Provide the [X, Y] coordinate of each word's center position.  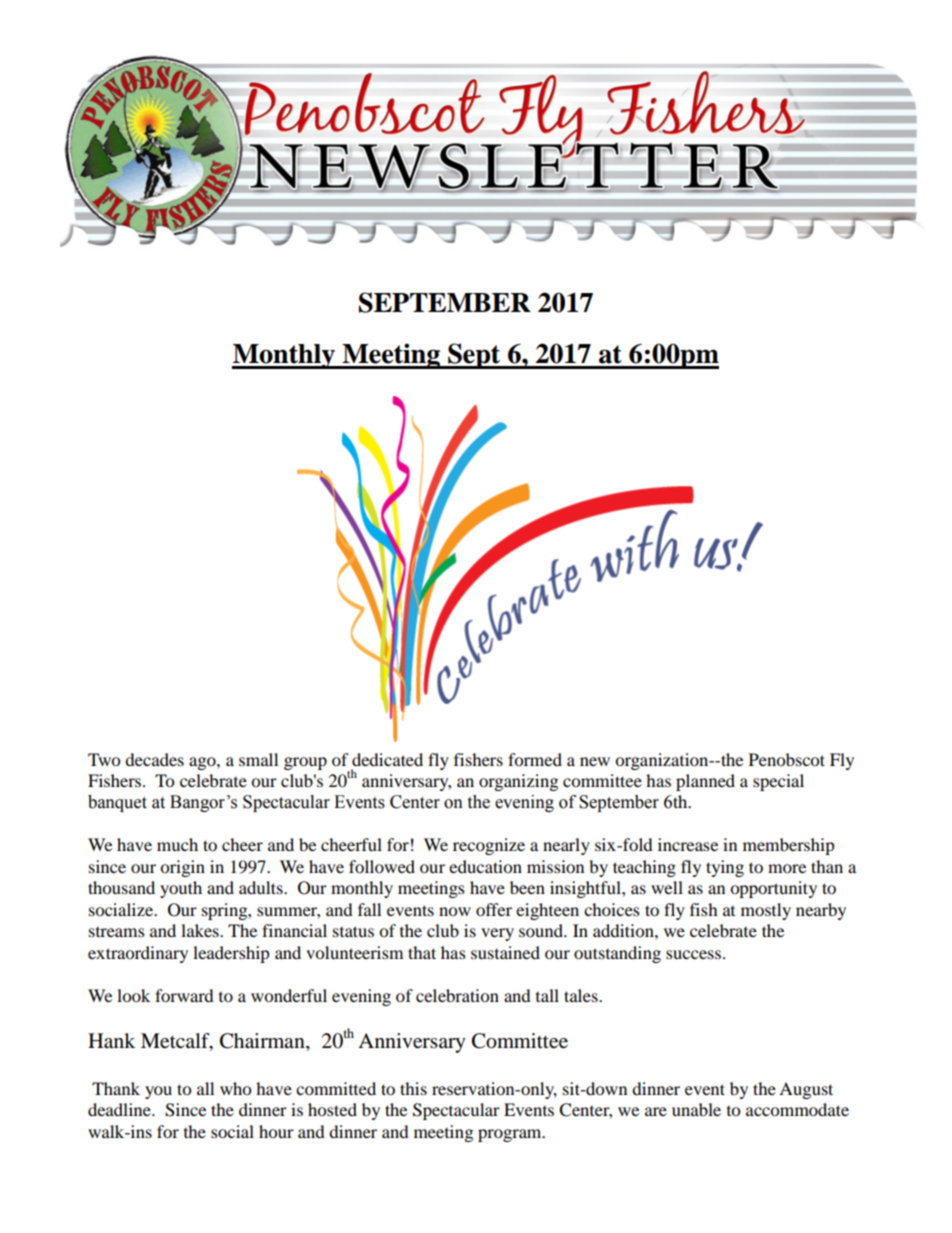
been [527, 887]
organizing [518, 782]
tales [582, 995]
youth [181, 889]
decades [154, 759]
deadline [120, 1109]
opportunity [773, 889]
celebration [457, 995]
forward [184, 995]
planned [705, 782]
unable [696, 1109]
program [511, 1135]
